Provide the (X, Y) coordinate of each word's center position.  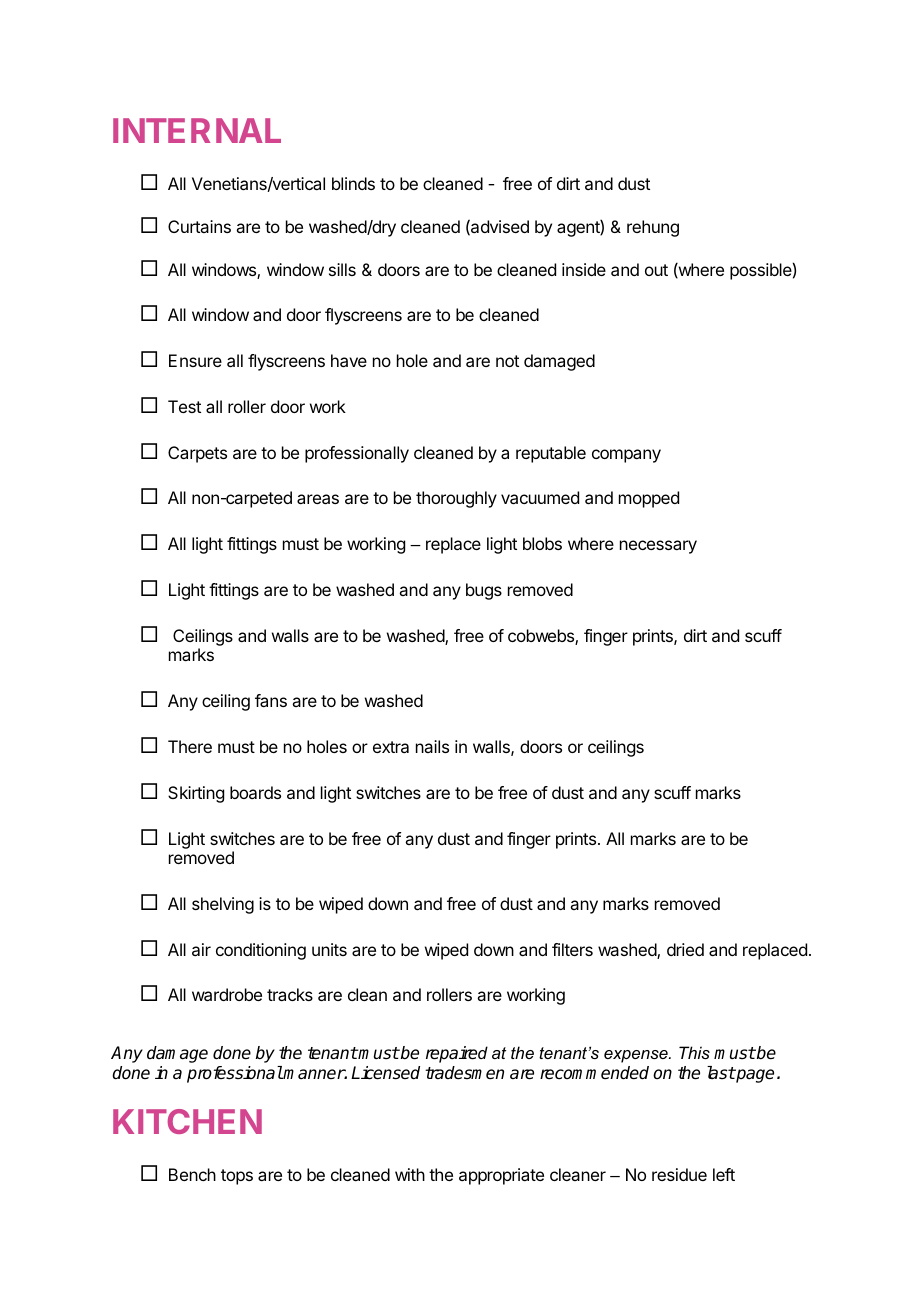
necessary (658, 547)
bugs (484, 591)
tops (237, 1177)
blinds (353, 183)
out (656, 270)
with (410, 1174)
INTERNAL (197, 130)
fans (271, 700)
